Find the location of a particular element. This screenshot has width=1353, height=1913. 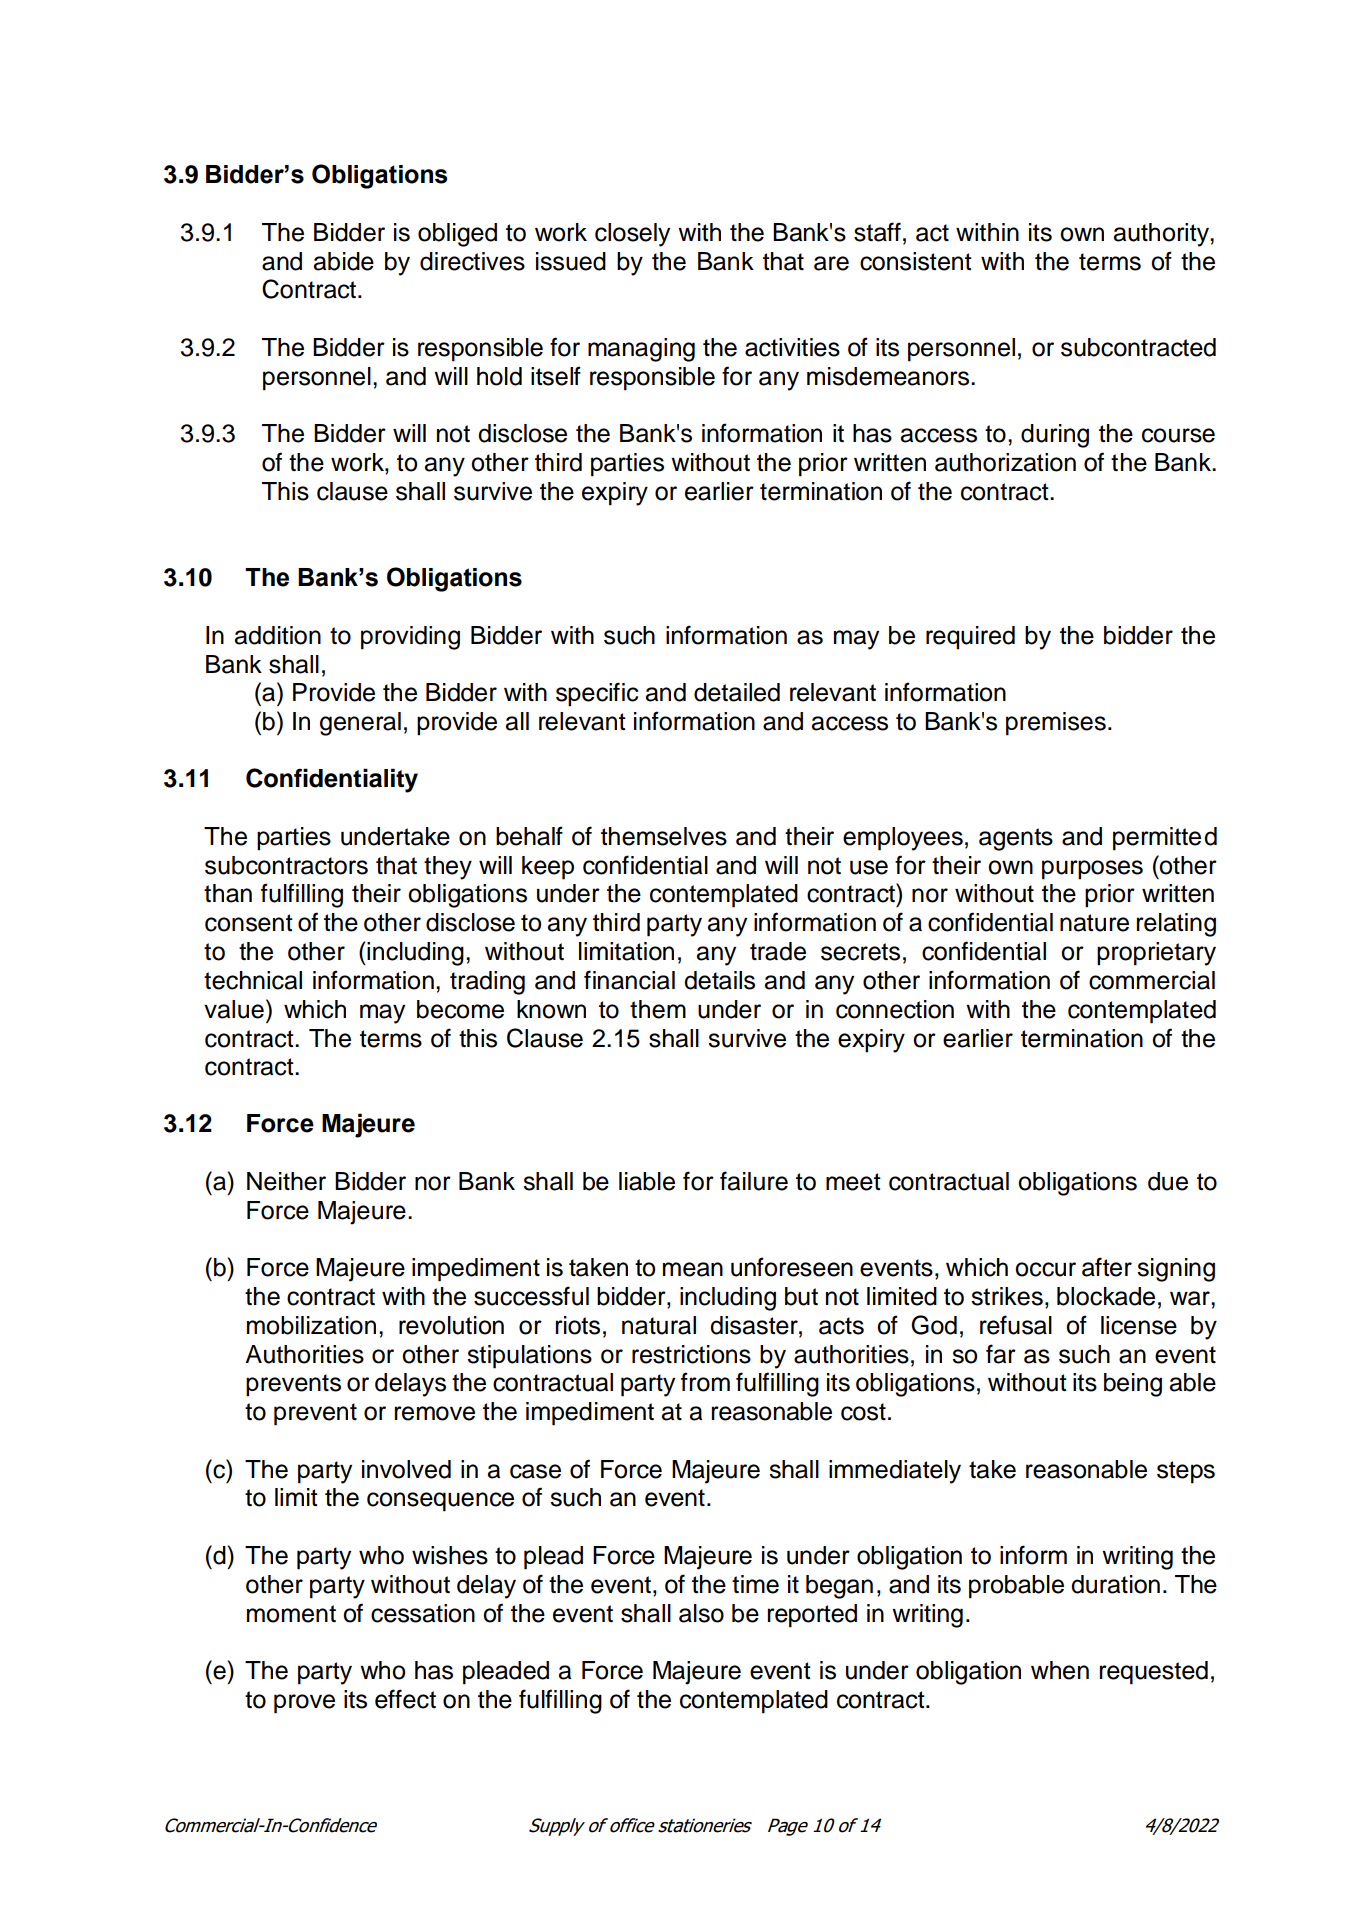

natural is located at coordinates (659, 1325).
